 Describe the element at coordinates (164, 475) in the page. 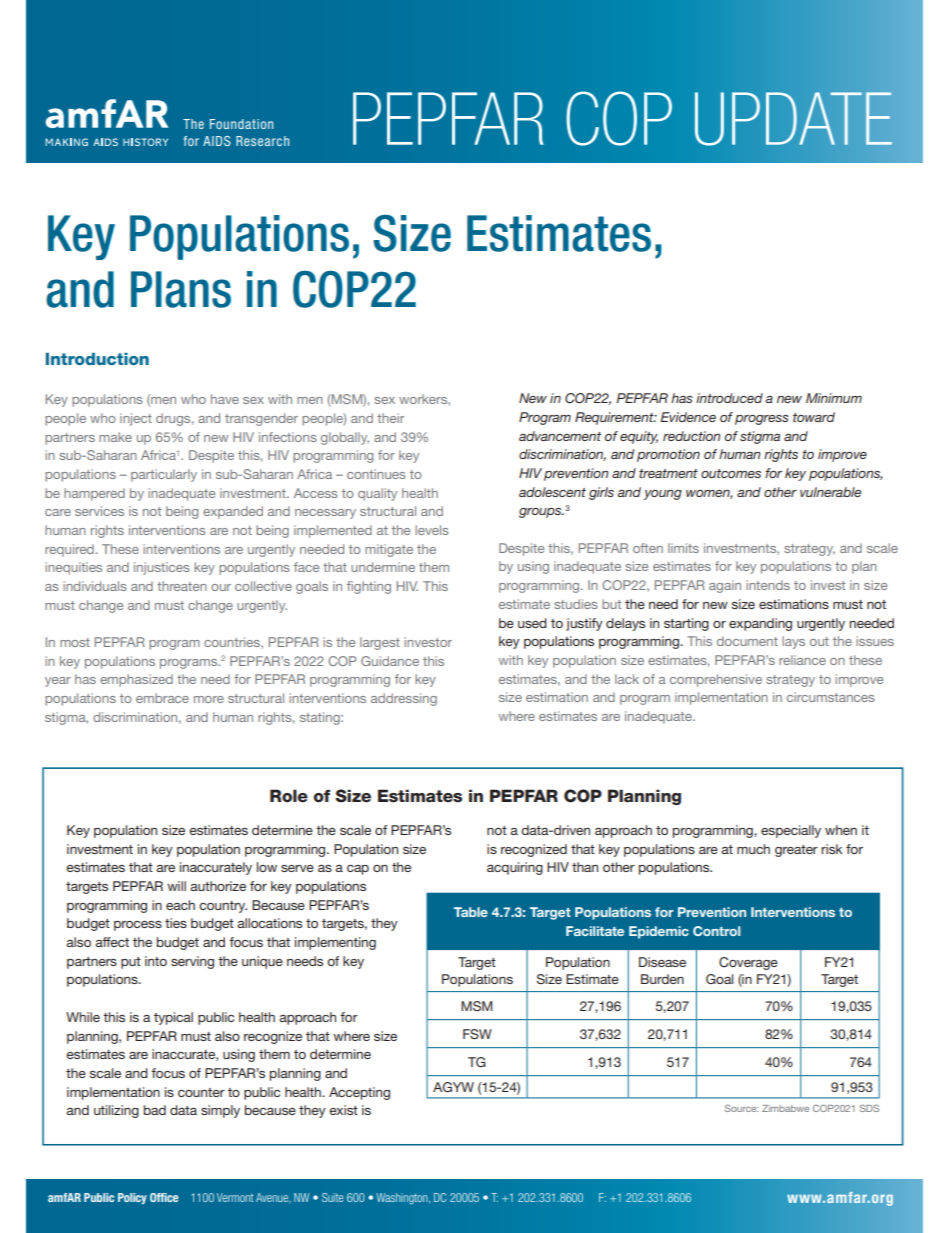

I see `particularly` at that location.
